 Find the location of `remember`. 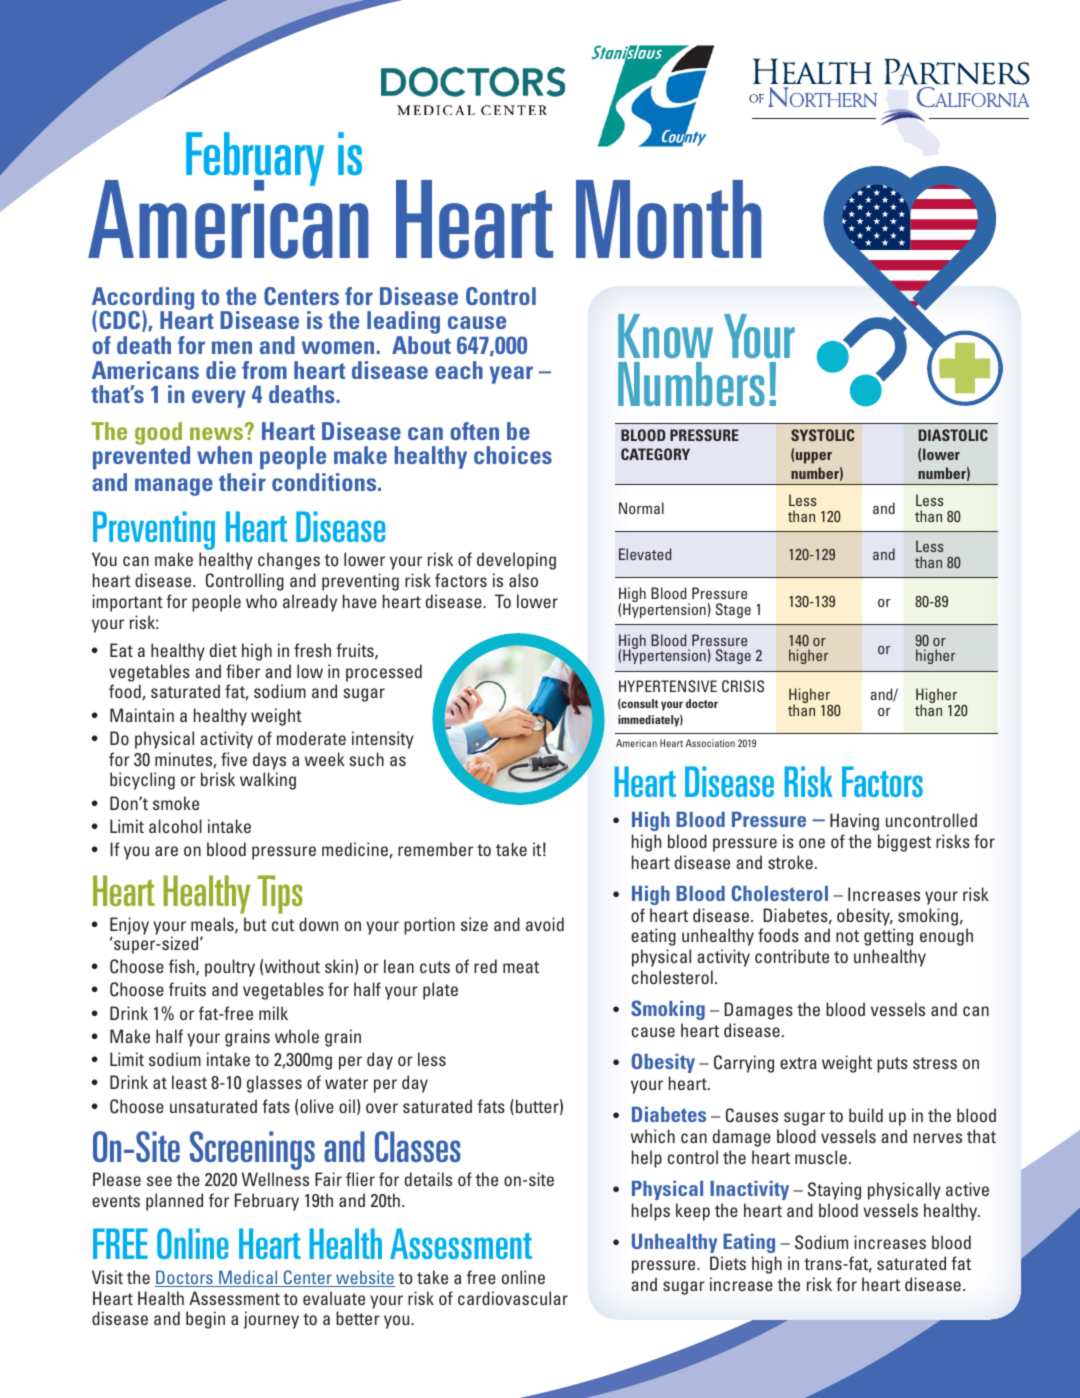

remember is located at coordinates (435, 849).
